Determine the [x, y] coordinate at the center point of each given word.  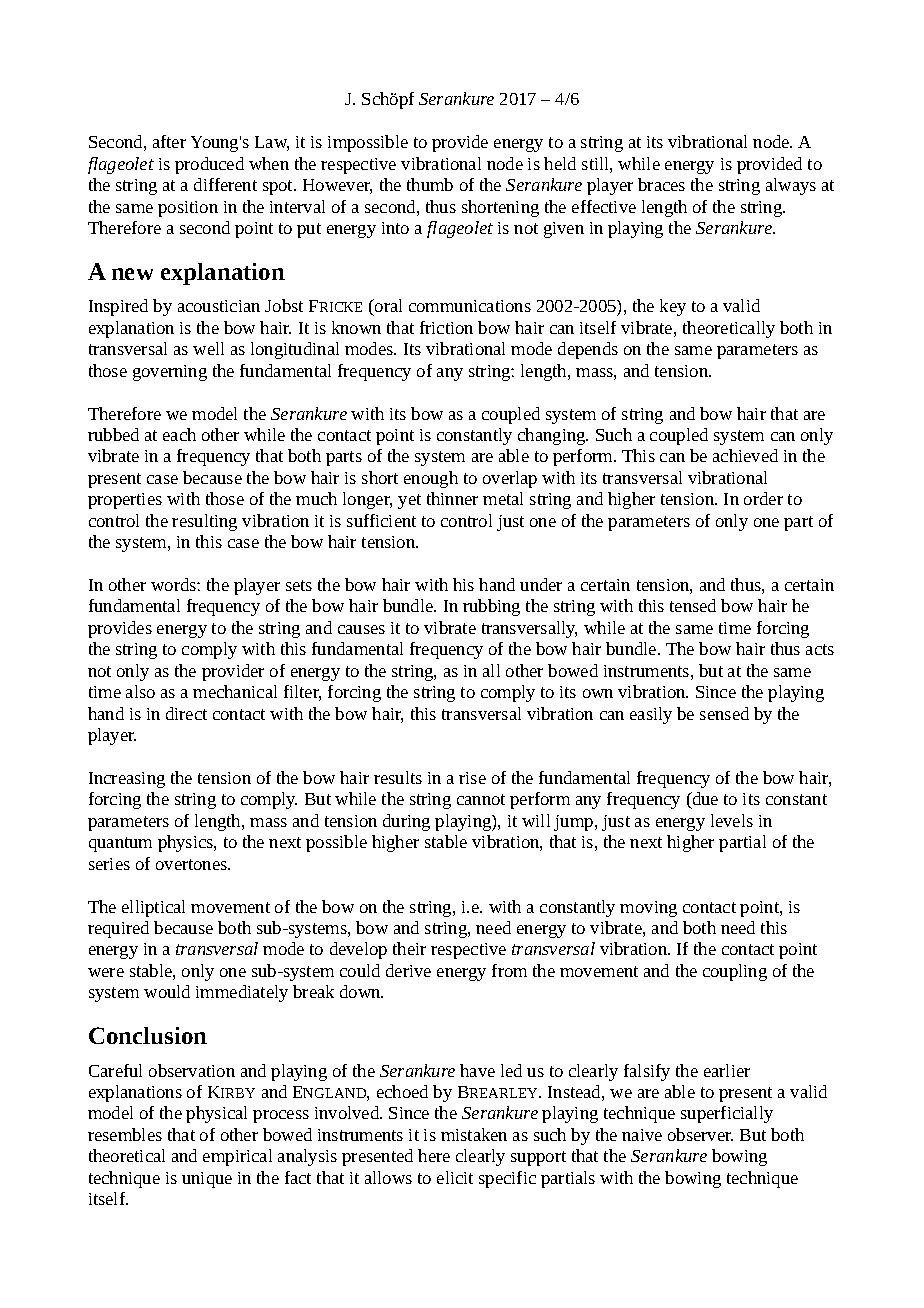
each [179, 434]
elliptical [153, 908]
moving [648, 909]
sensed [724, 713]
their [409, 948]
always [791, 186]
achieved [745, 455]
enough [431, 479]
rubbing [491, 607]
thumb [430, 184]
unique [207, 1180]
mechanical [235, 691]
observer [700, 1134]
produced [209, 165]
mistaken [474, 1134]
